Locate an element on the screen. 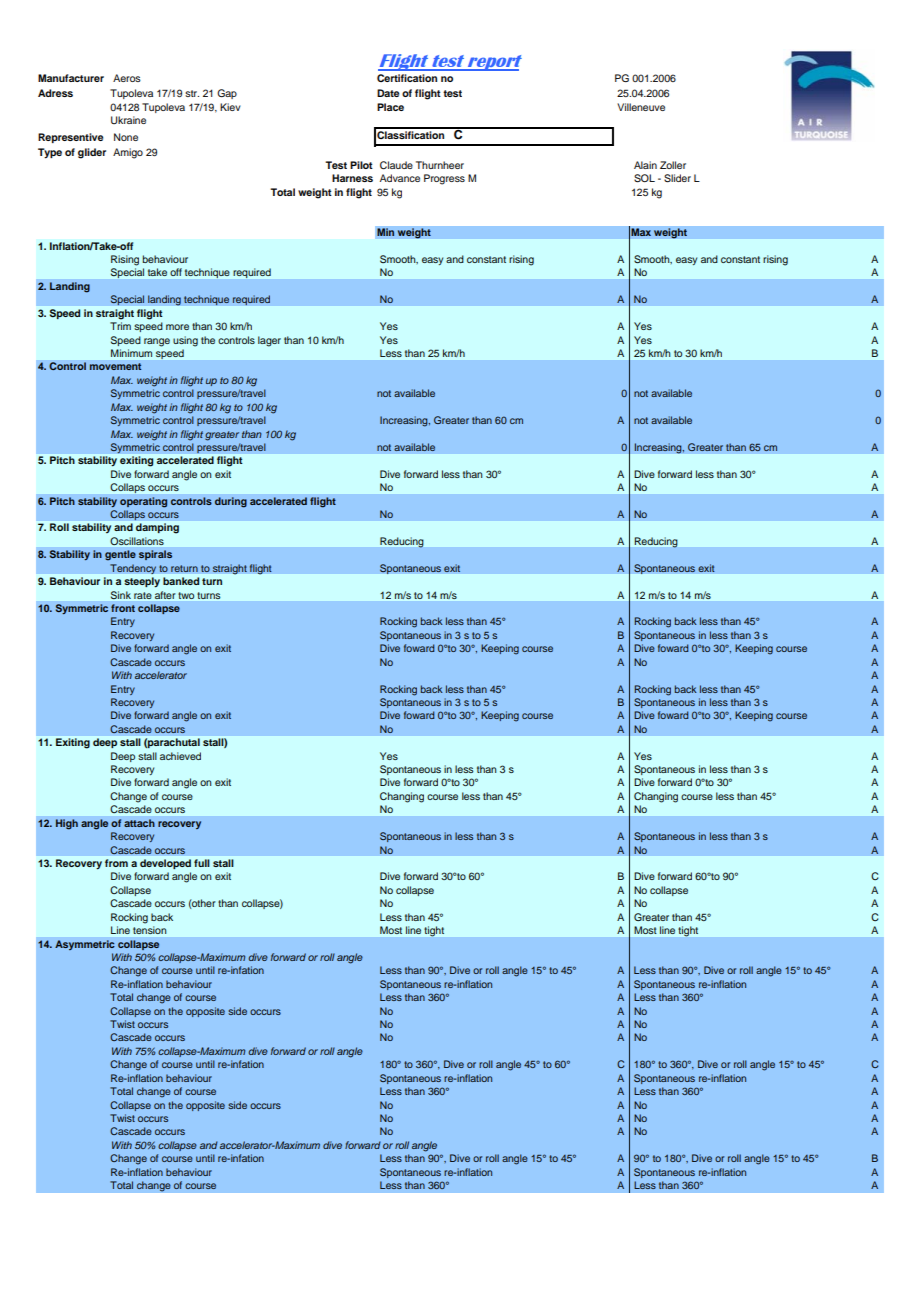 This screenshot has width=924, height=1308. tension is located at coordinates (149, 930).
